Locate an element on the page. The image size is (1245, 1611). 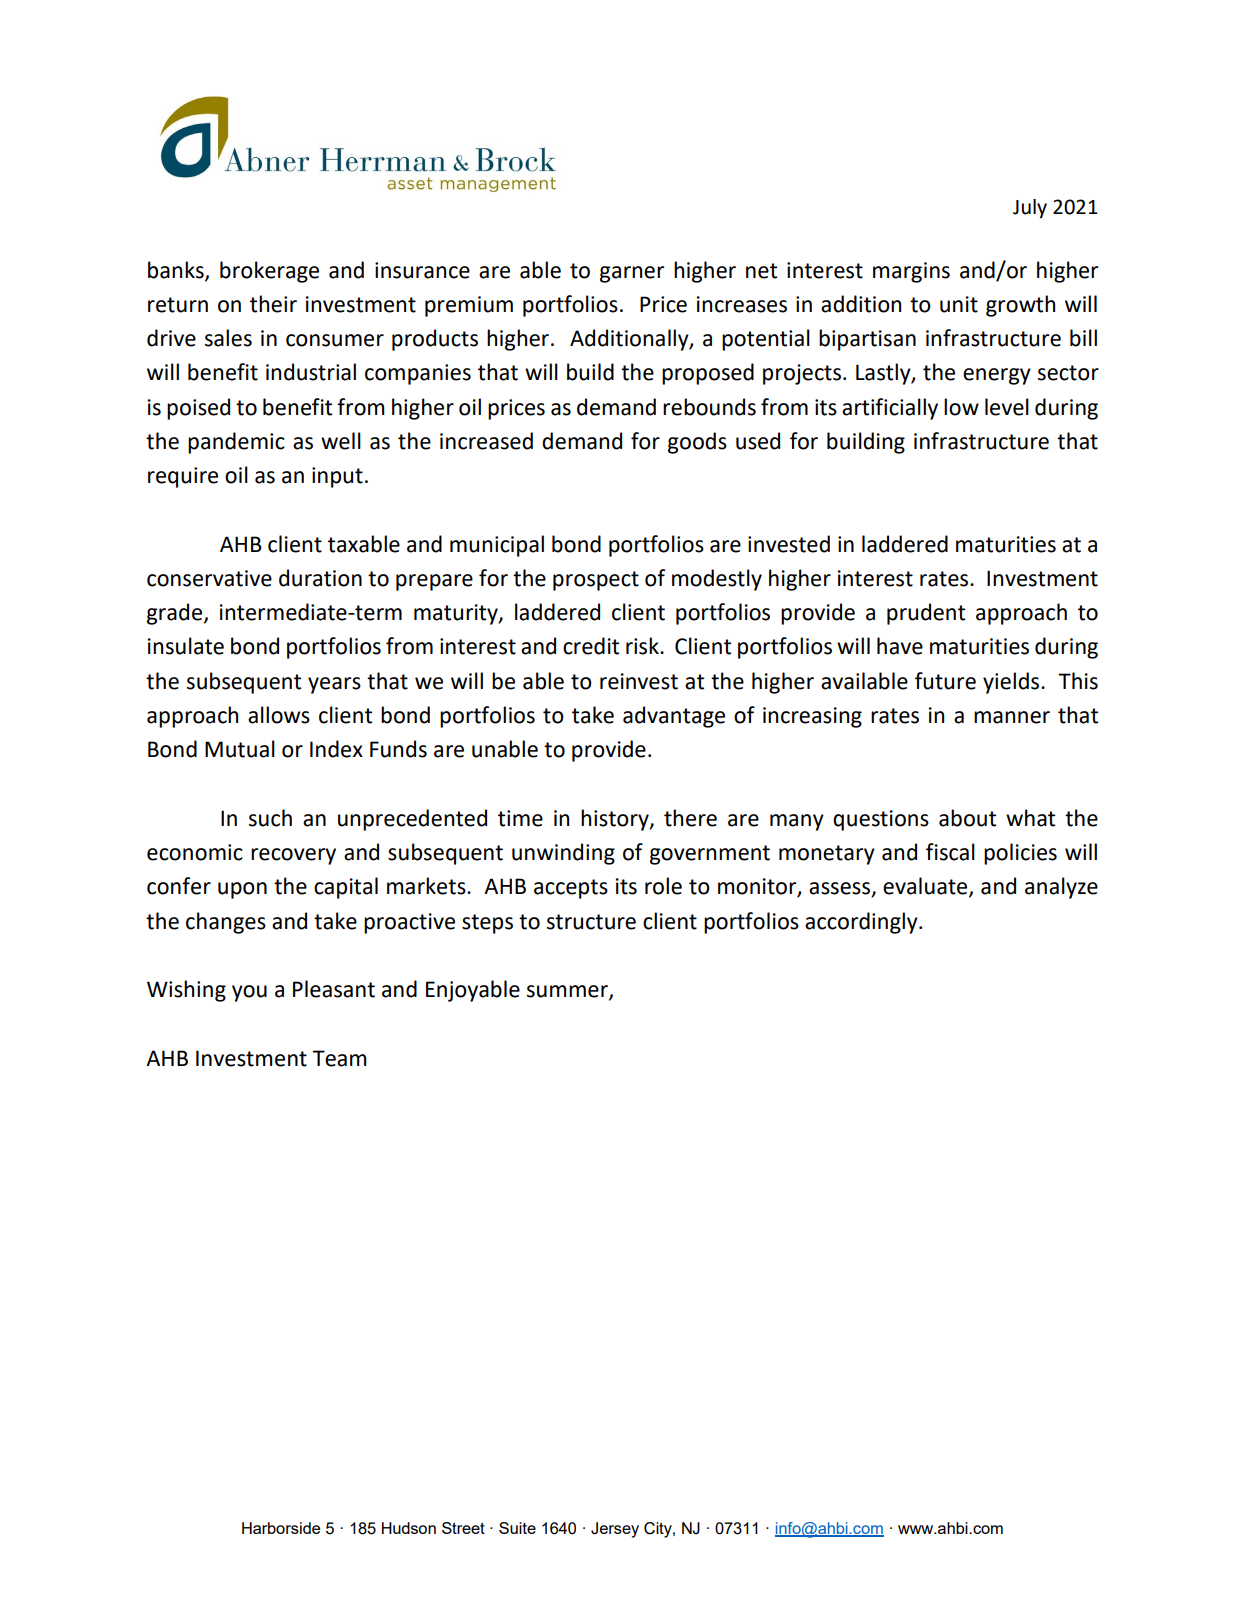
manner is located at coordinates (1012, 717).
